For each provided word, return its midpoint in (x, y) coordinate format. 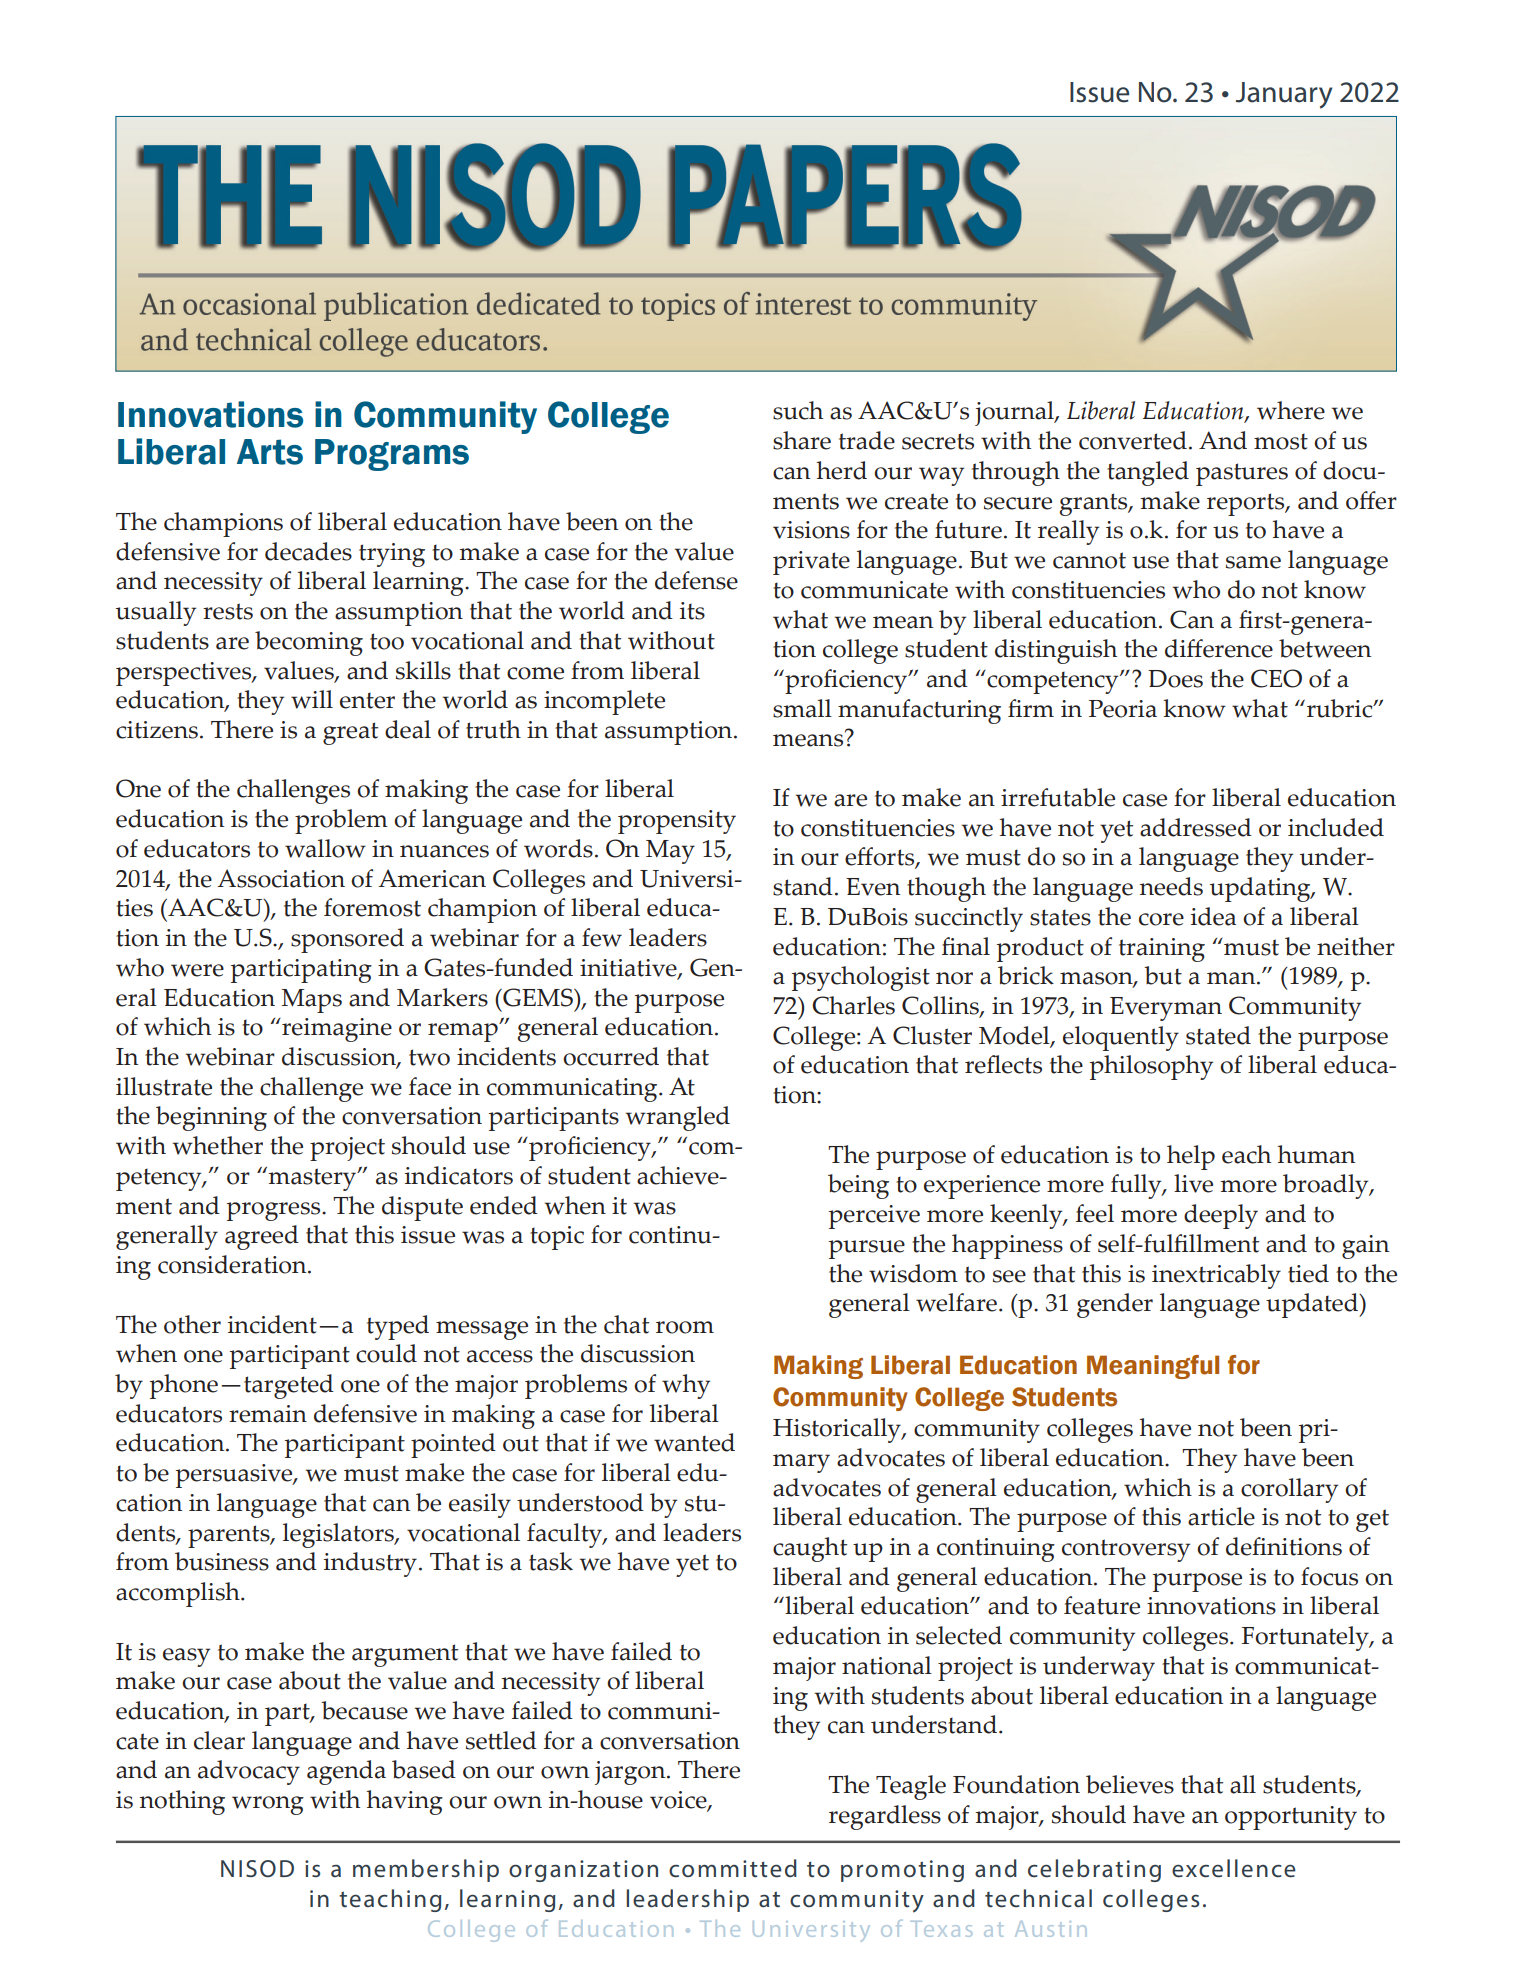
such (798, 410)
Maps (311, 1001)
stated (1218, 1035)
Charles (853, 1005)
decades (308, 551)
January (1284, 95)
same (1253, 562)
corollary (1289, 1490)
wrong (268, 1805)
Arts (270, 452)
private (811, 563)
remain (268, 1414)
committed (733, 1868)
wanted (694, 1442)
